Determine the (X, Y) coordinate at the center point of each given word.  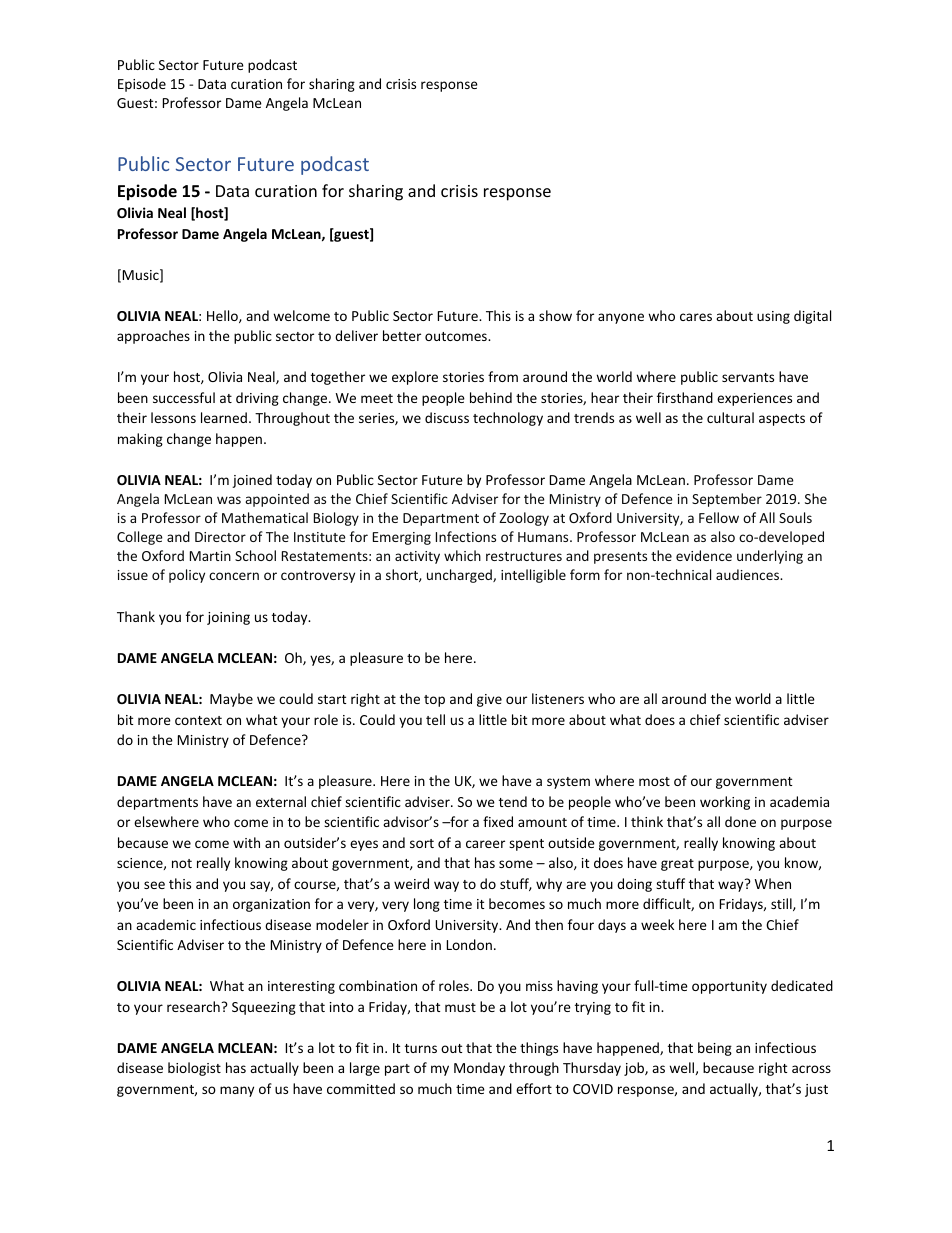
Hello (223, 316)
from (503, 376)
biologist (194, 1069)
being (715, 1049)
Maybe (231, 700)
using (773, 317)
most (654, 781)
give (489, 700)
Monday (479, 1069)
